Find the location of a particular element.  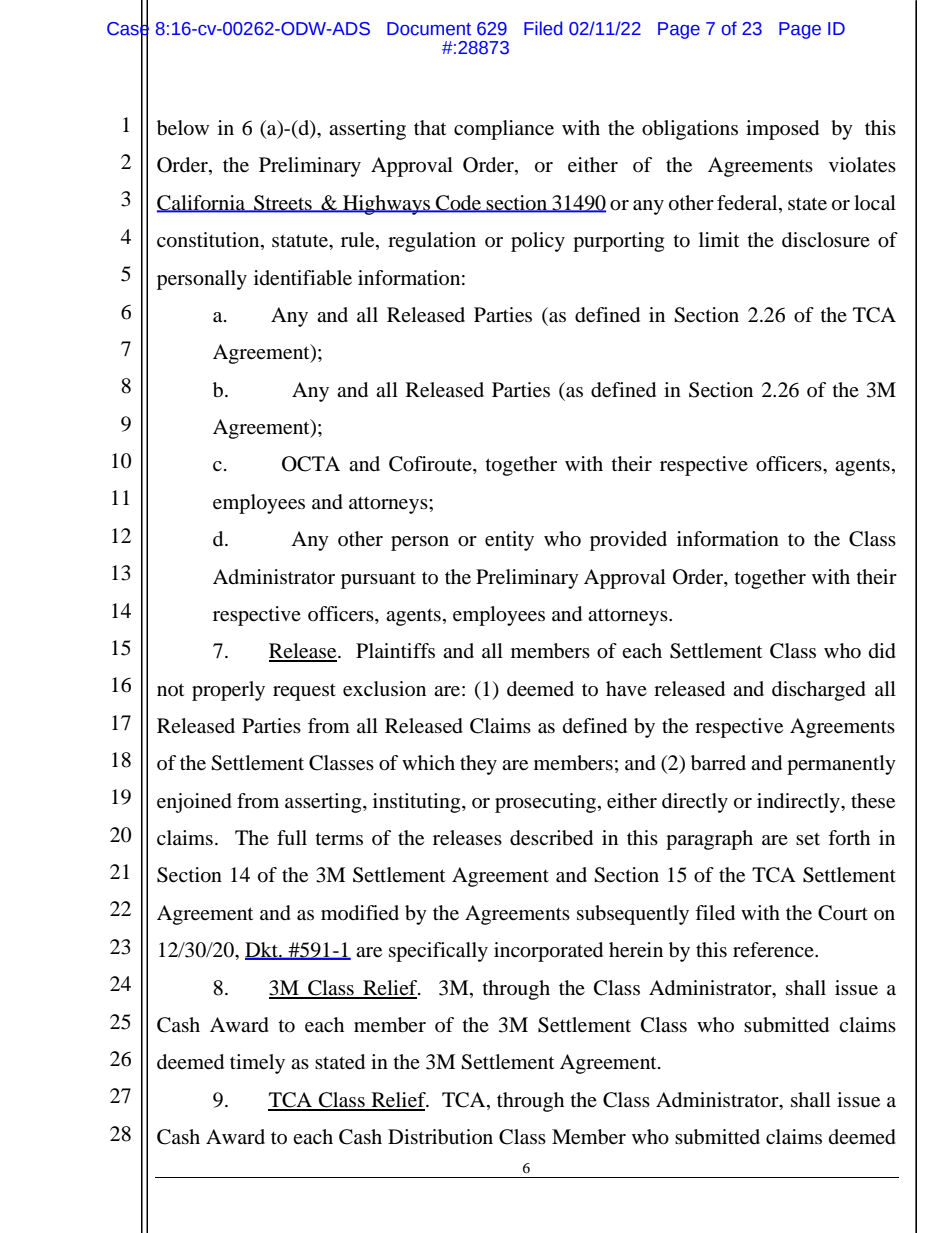

timely is located at coordinates (257, 1064).
